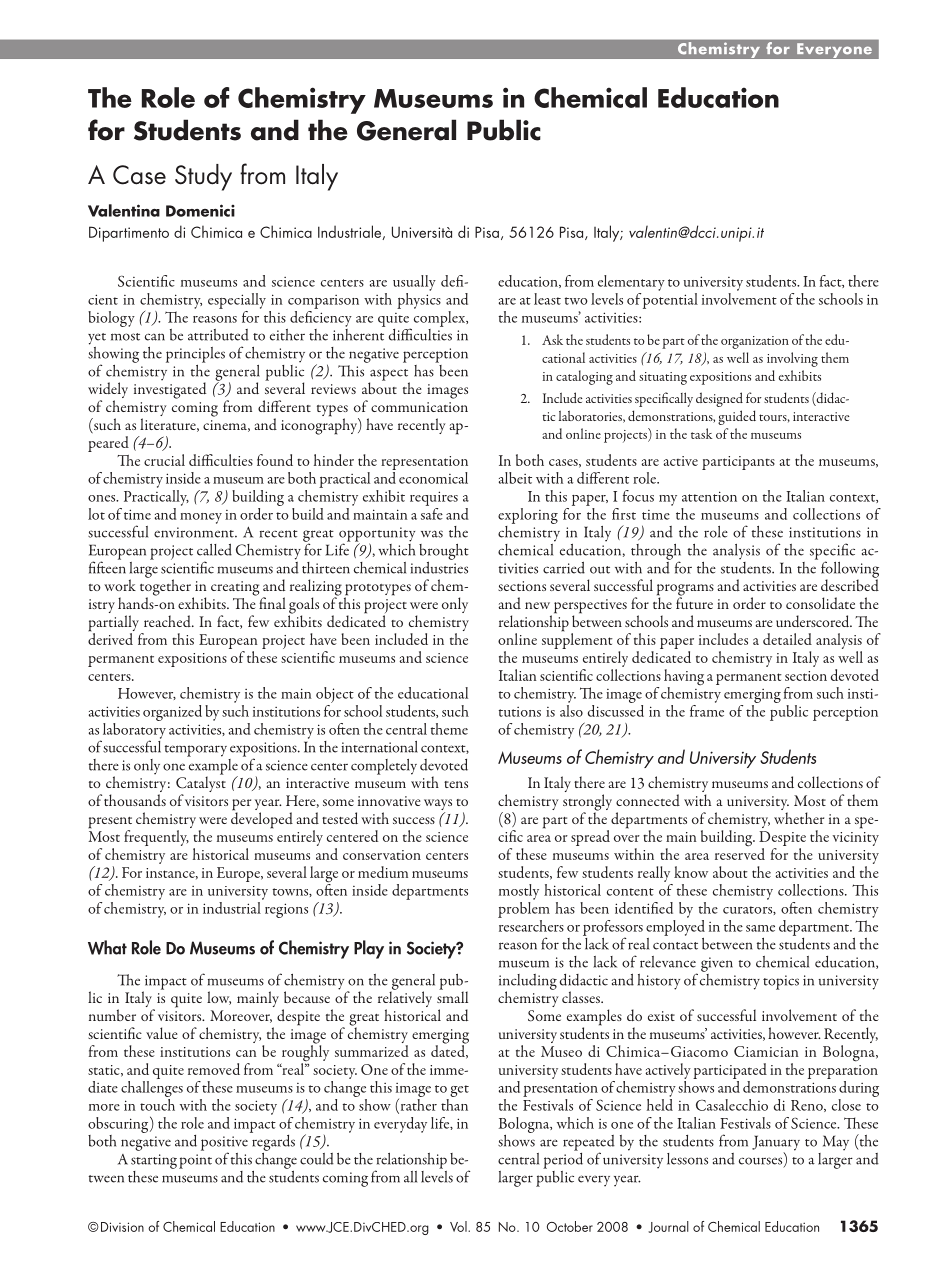  What do you see at coordinates (200, 210) in the document?
I see `Domenici` at bounding box center [200, 210].
